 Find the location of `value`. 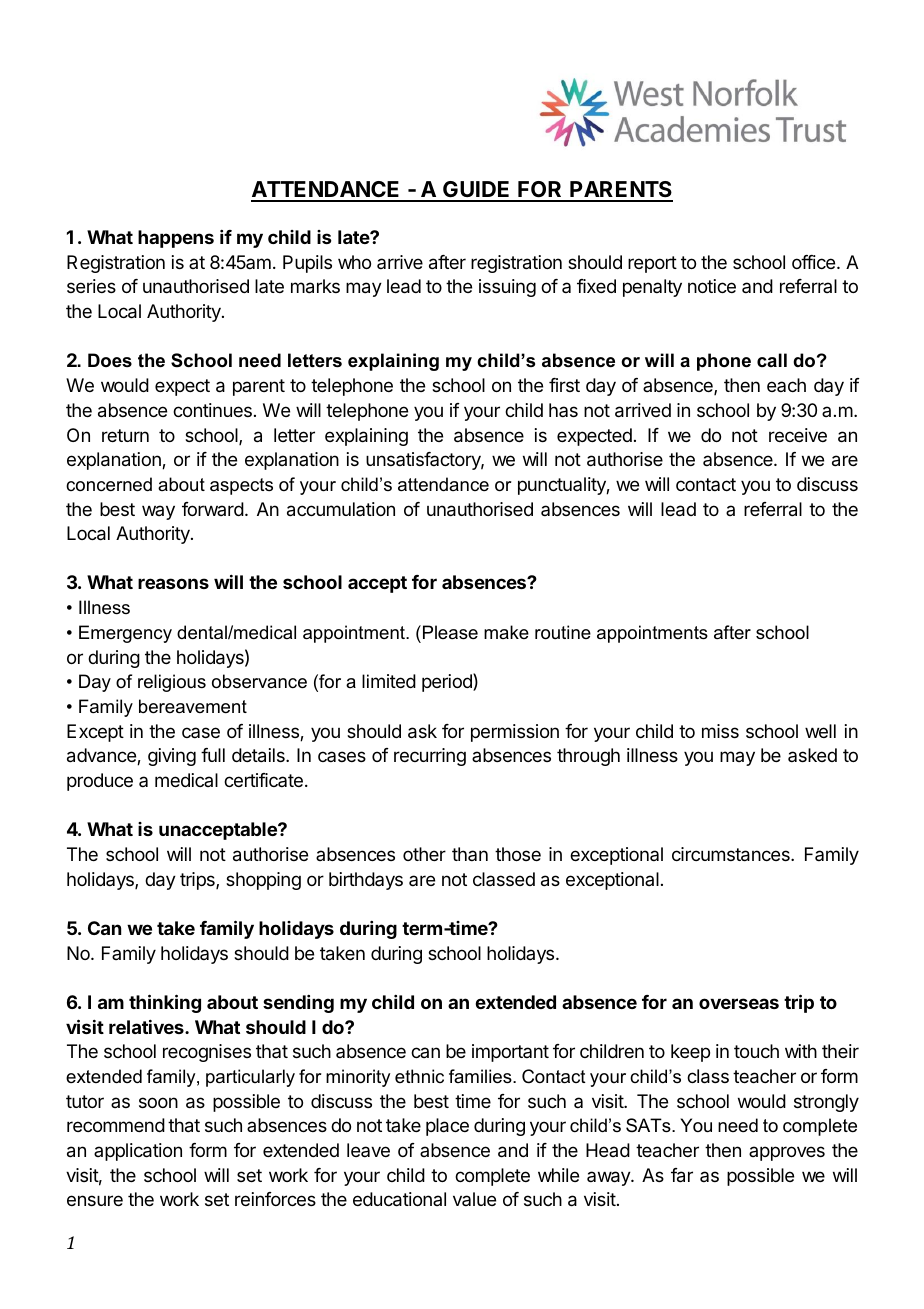

value is located at coordinates (474, 1199).
